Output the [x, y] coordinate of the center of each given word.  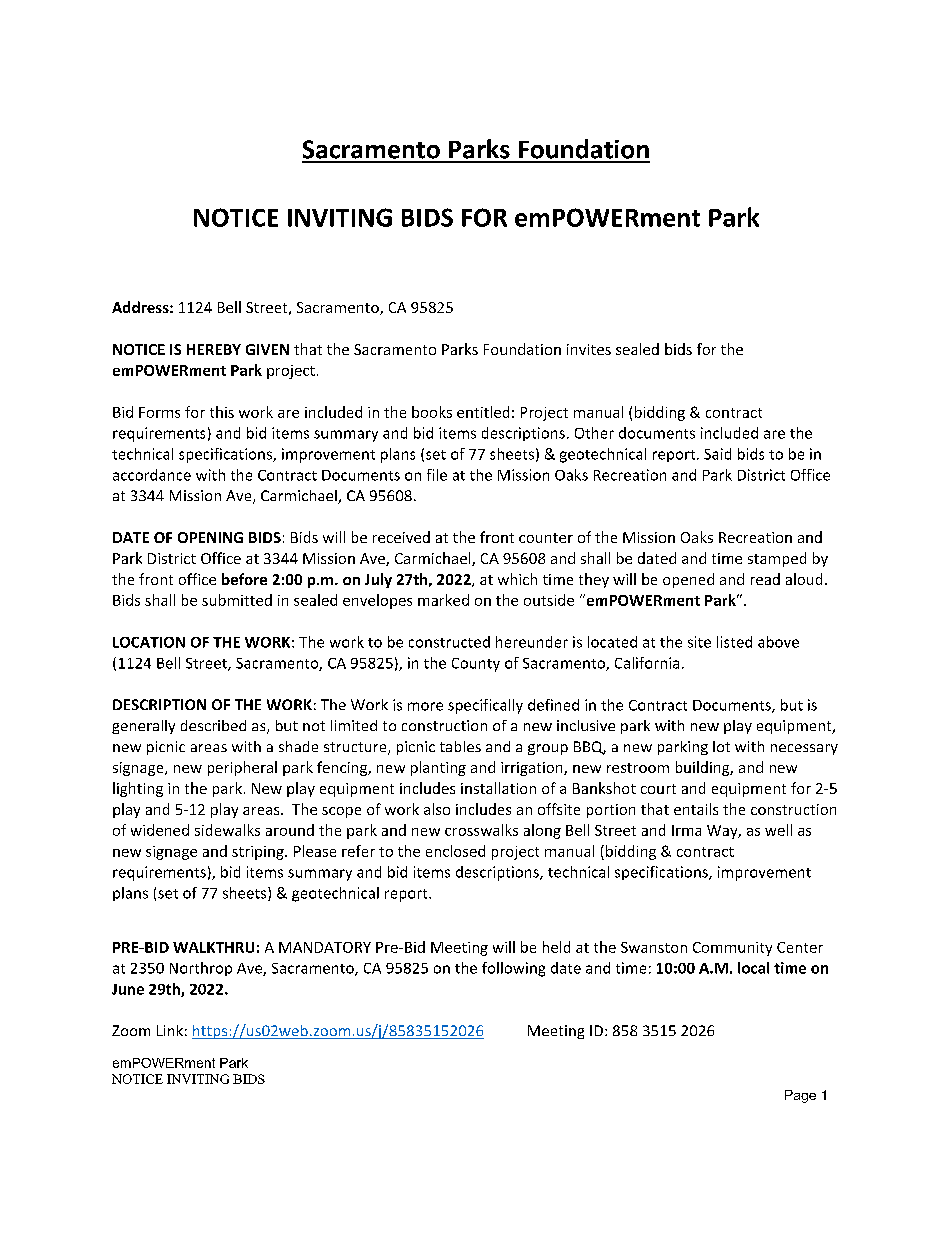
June [128, 989]
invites [589, 349]
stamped [777, 559]
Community [732, 949]
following [513, 969]
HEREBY [214, 349]
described [213, 725]
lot [721, 746]
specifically [485, 706]
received [401, 537]
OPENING [210, 537]
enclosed [455, 851]
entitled [483, 412]
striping [259, 853]
